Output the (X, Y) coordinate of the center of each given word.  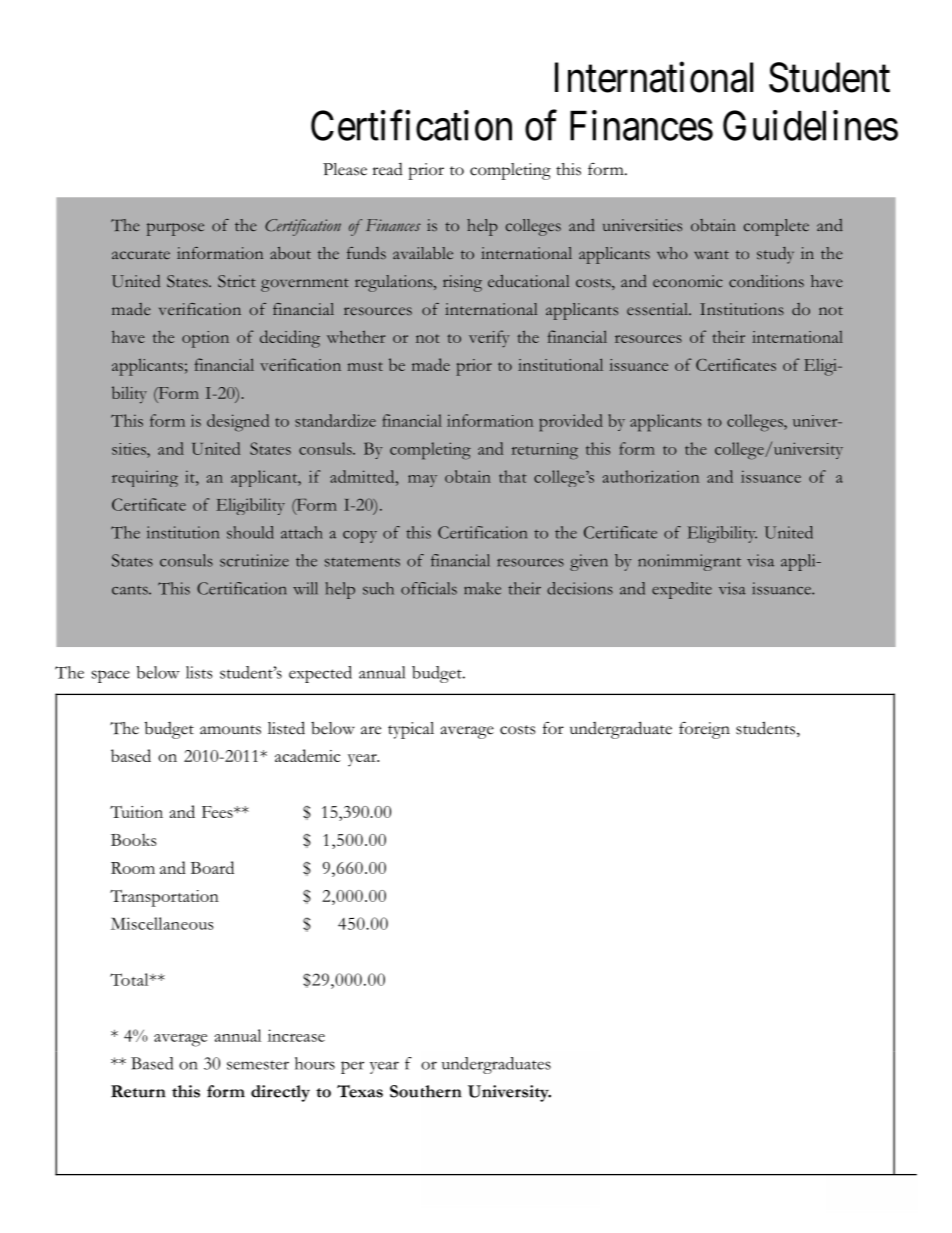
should (250, 532)
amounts (230, 730)
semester (258, 1065)
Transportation (164, 898)
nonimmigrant (689, 562)
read (387, 169)
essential (658, 309)
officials (429, 588)
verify (489, 339)
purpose (175, 229)
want (711, 254)
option (205, 339)
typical (411, 730)
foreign (704, 730)
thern (441, 1091)
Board (212, 867)
